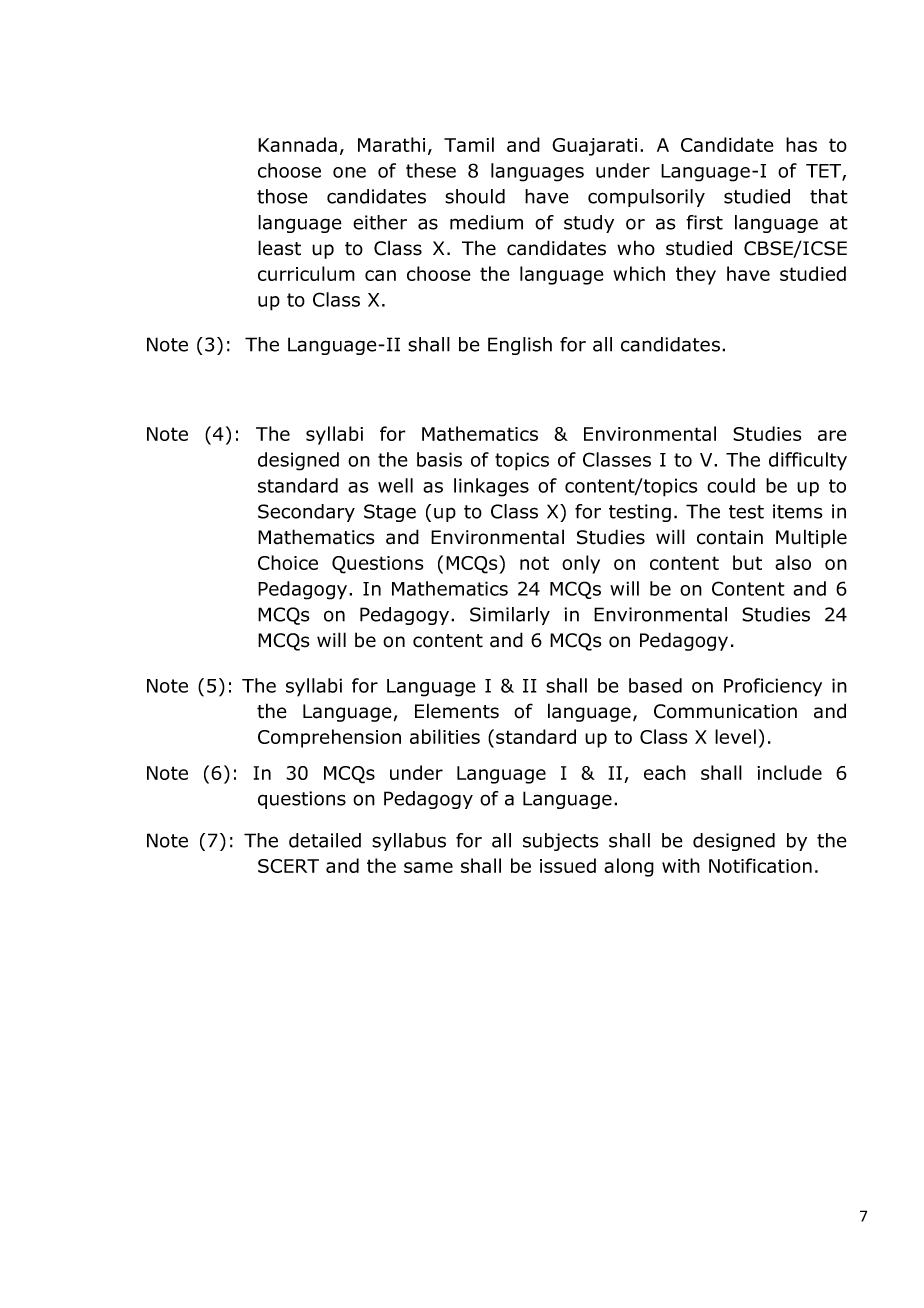  I want to click on items, so click(798, 511).
